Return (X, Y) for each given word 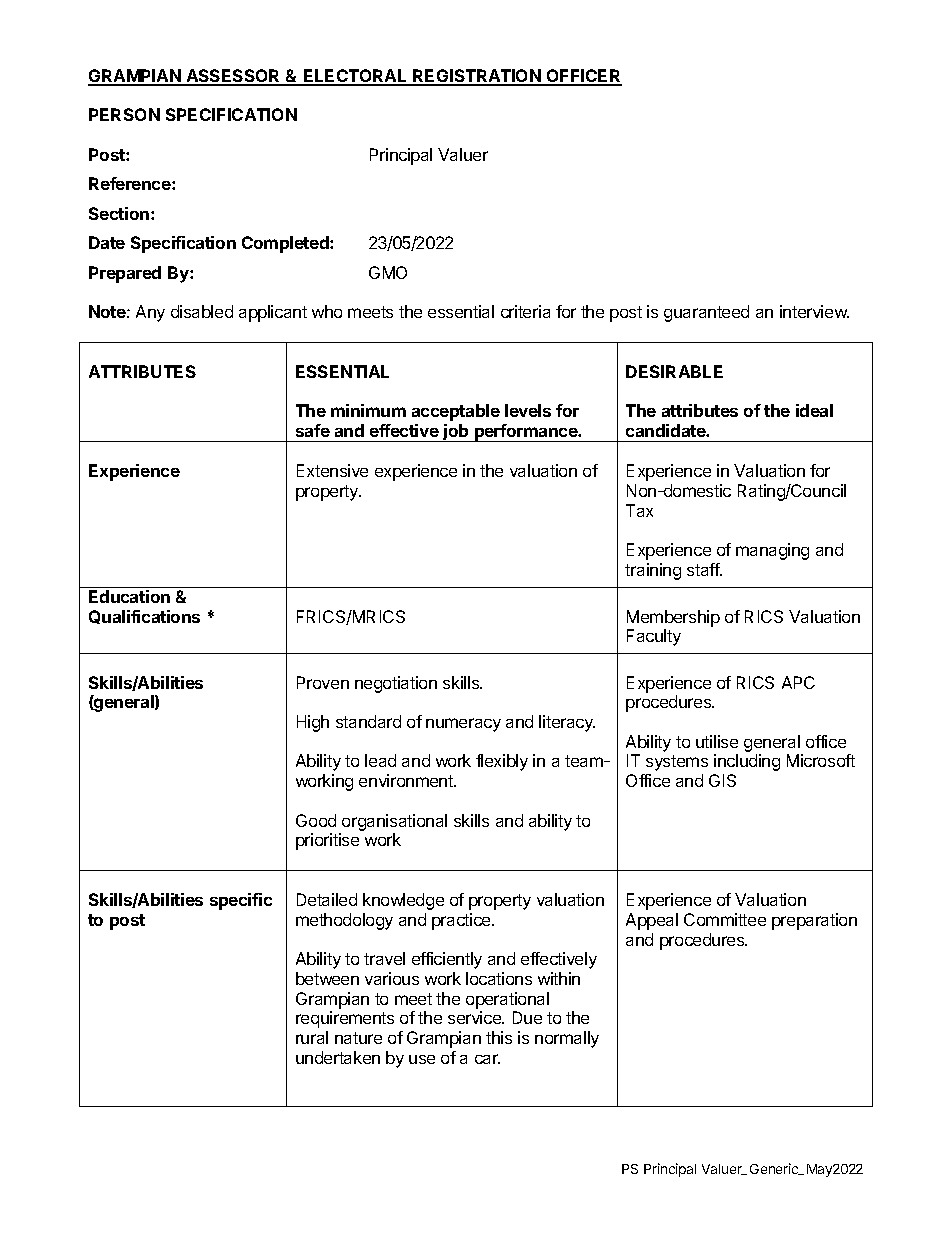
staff (704, 569)
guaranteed (706, 313)
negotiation (396, 684)
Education (129, 596)
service (475, 1017)
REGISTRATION (477, 77)
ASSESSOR (233, 77)
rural (312, 1037)
